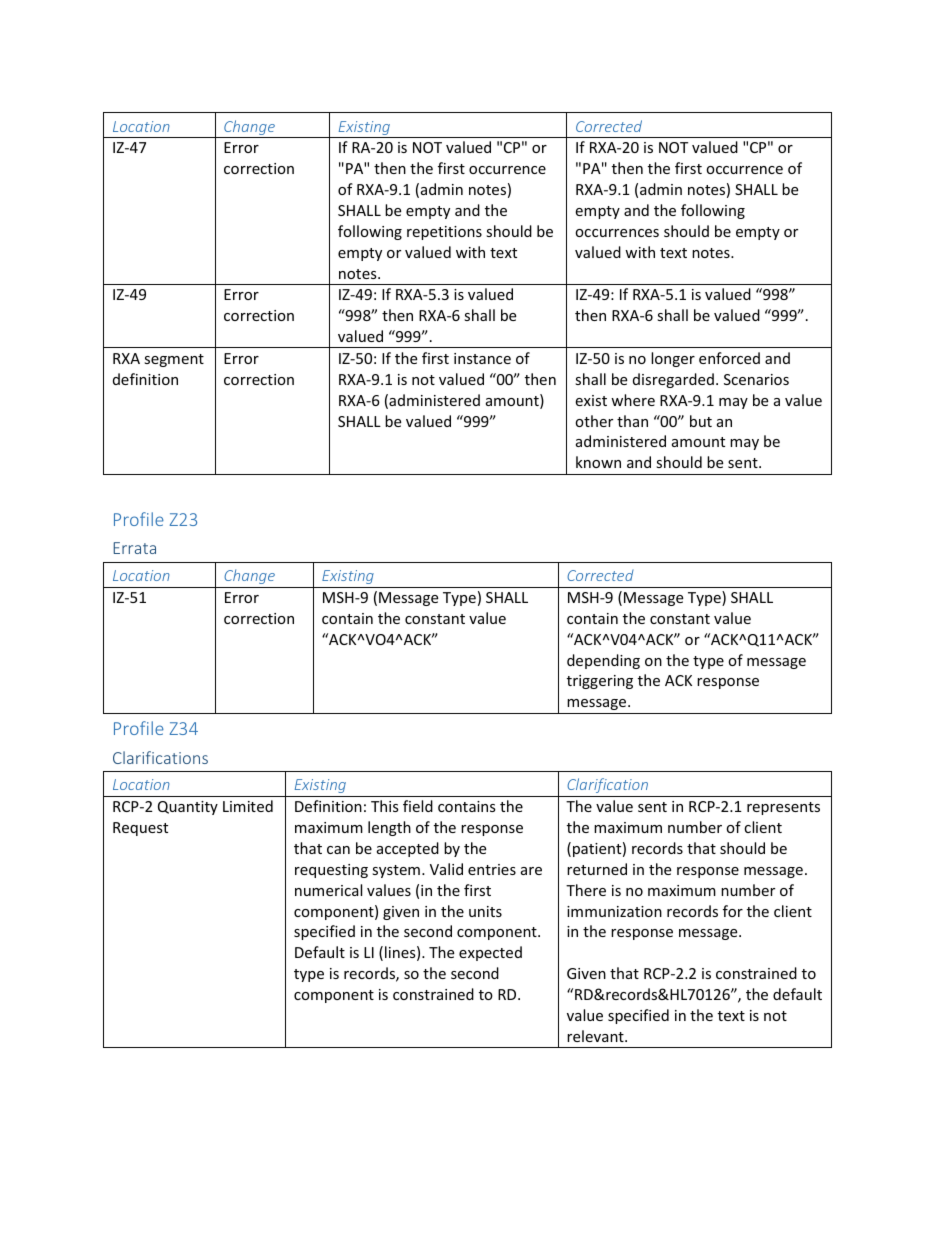  Describe the element at coordinates (174, 360) in the image. I see `segment` at that location.
